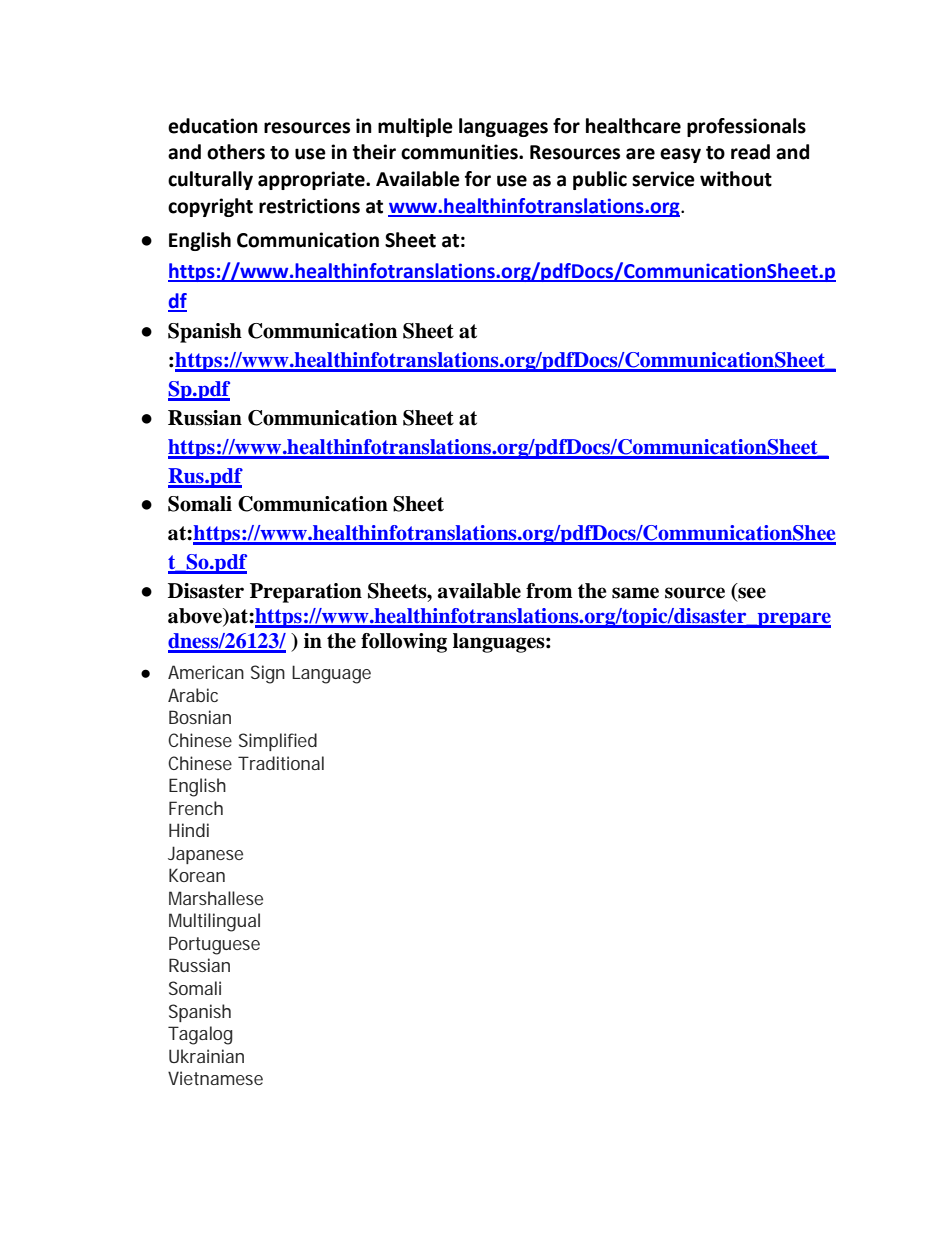 The height and width of the screenshot is (1233, 952). I want to click on Japanese, so click(205, 855).
